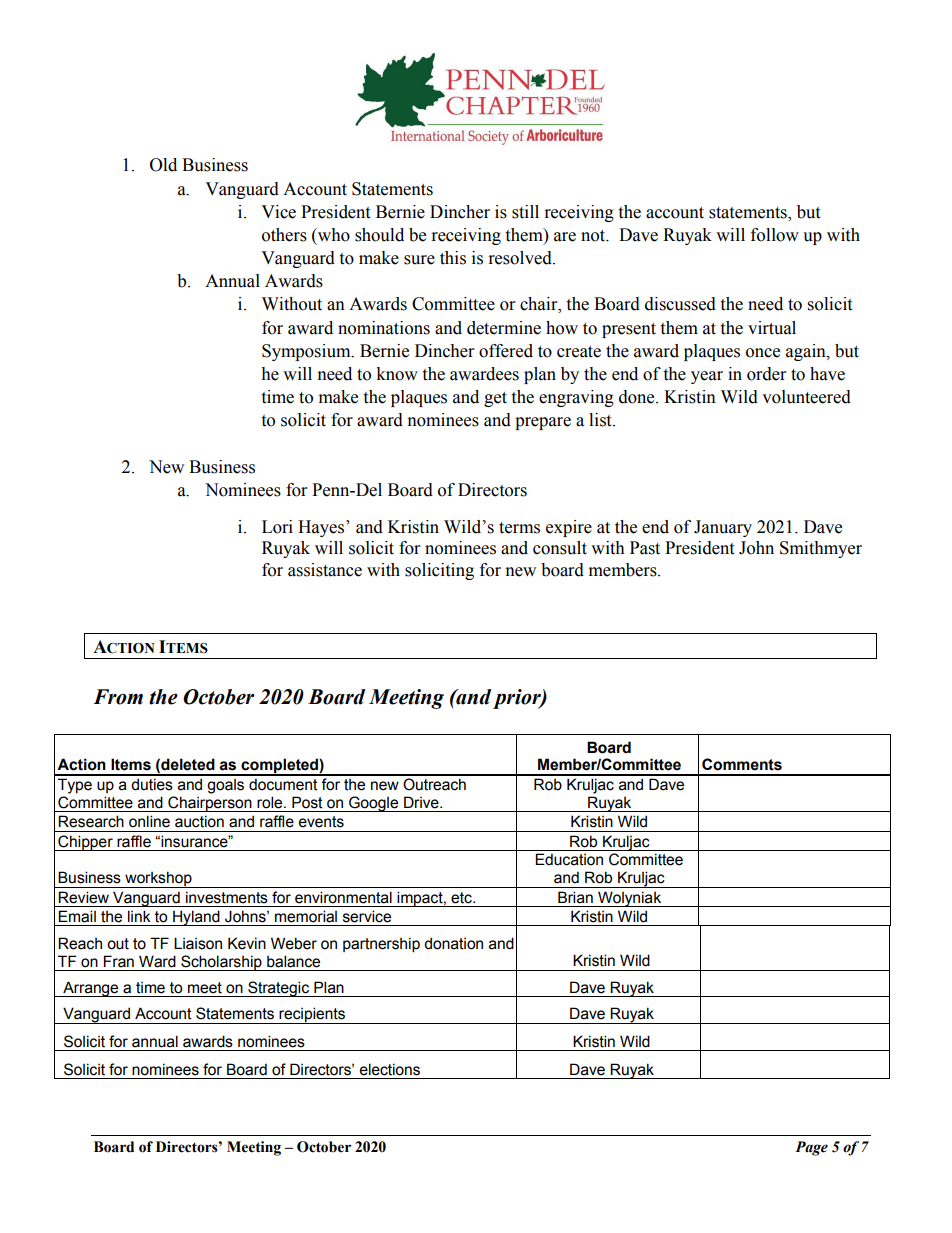  I want to click on Comments, so click(742, 764).
